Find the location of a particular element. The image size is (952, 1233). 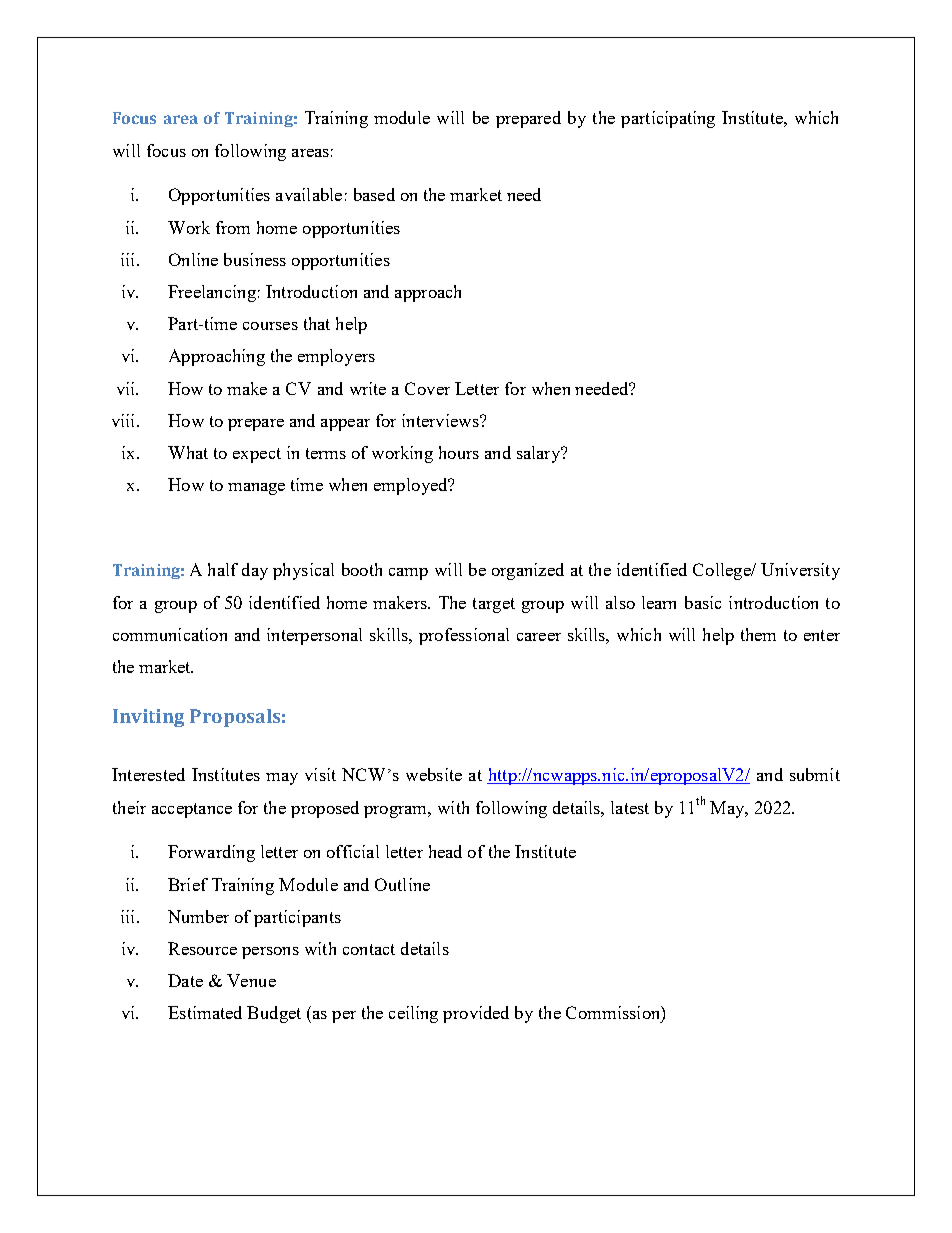

target is located at coordinates (494, 605).
